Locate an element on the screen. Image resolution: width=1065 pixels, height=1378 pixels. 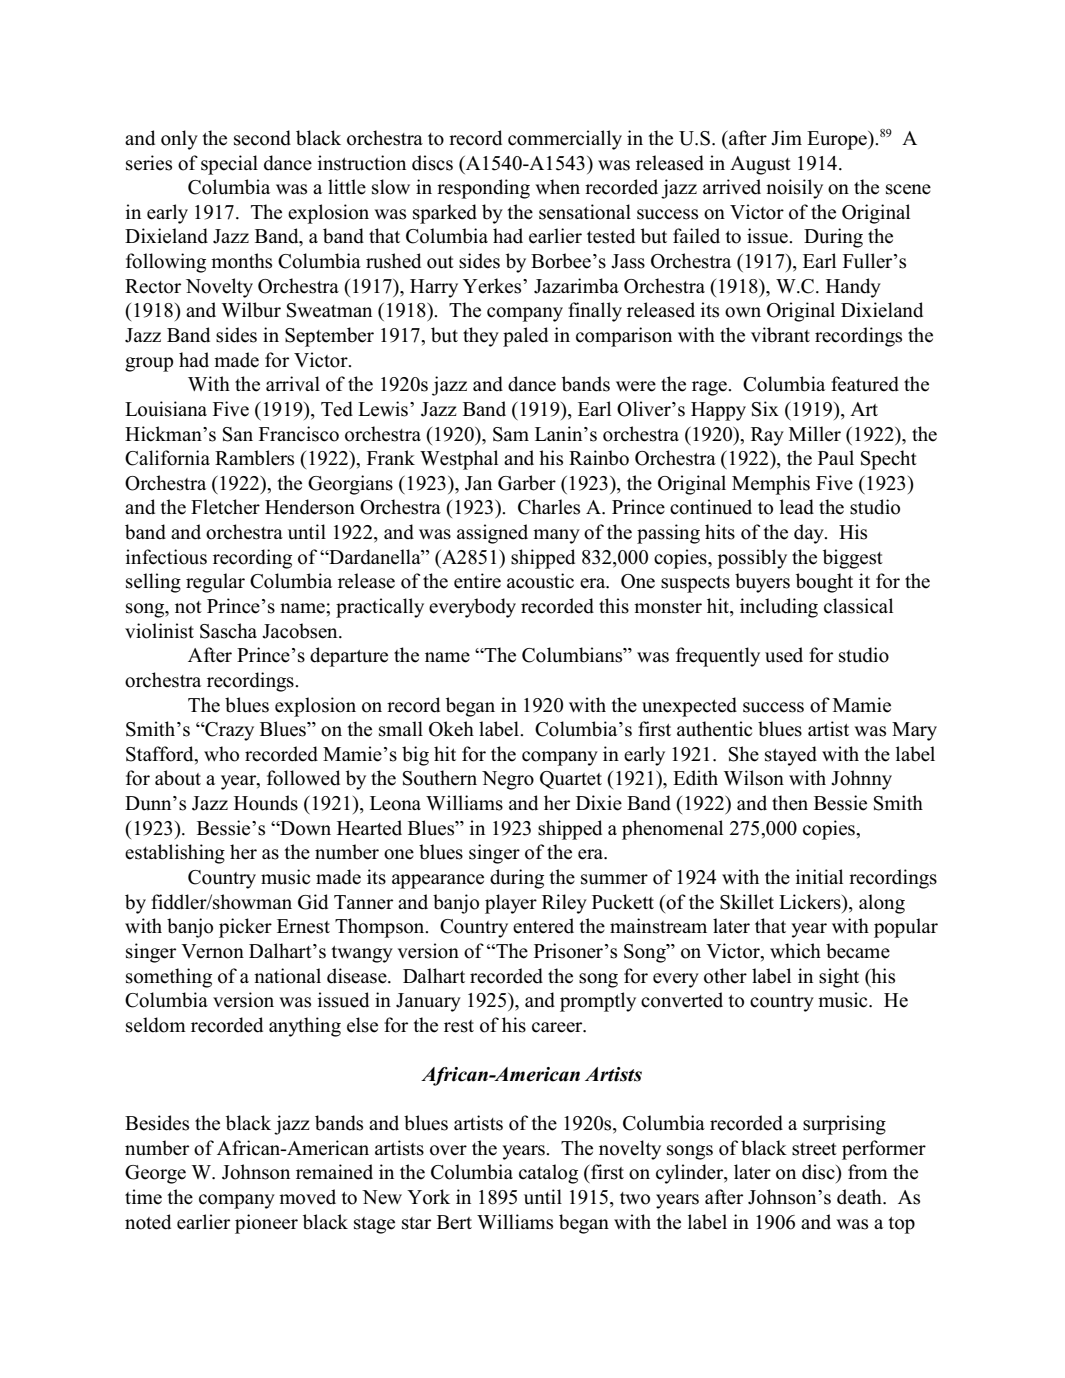
when is located at coordinates (557, 187).
